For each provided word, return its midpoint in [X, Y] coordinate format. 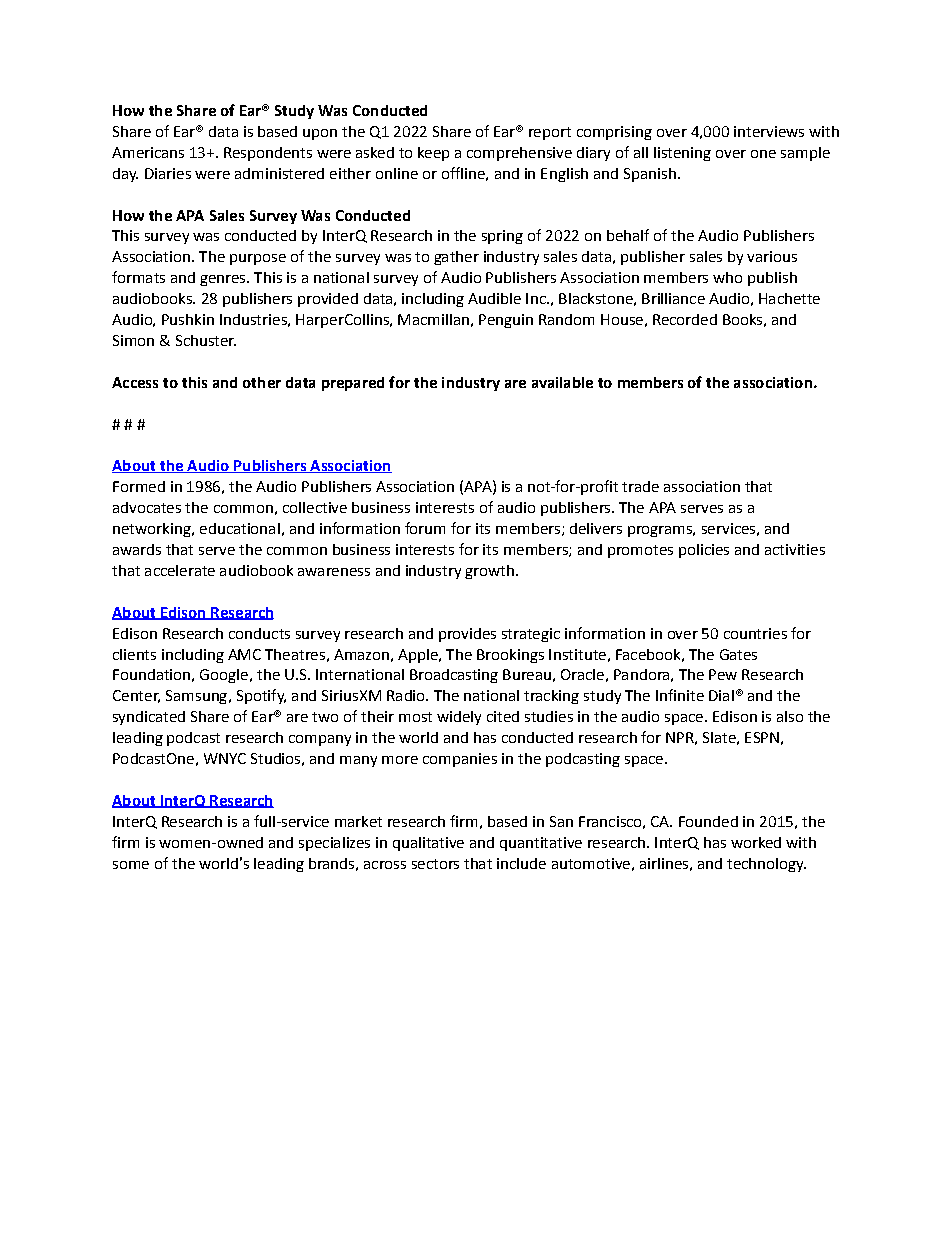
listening [682, 154]
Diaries [168, 173]
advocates [147, 507]
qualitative [428, 844]
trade [640, 486]
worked [756, 842]
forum [425, 528]
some [131, 865]
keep [433, 154]
